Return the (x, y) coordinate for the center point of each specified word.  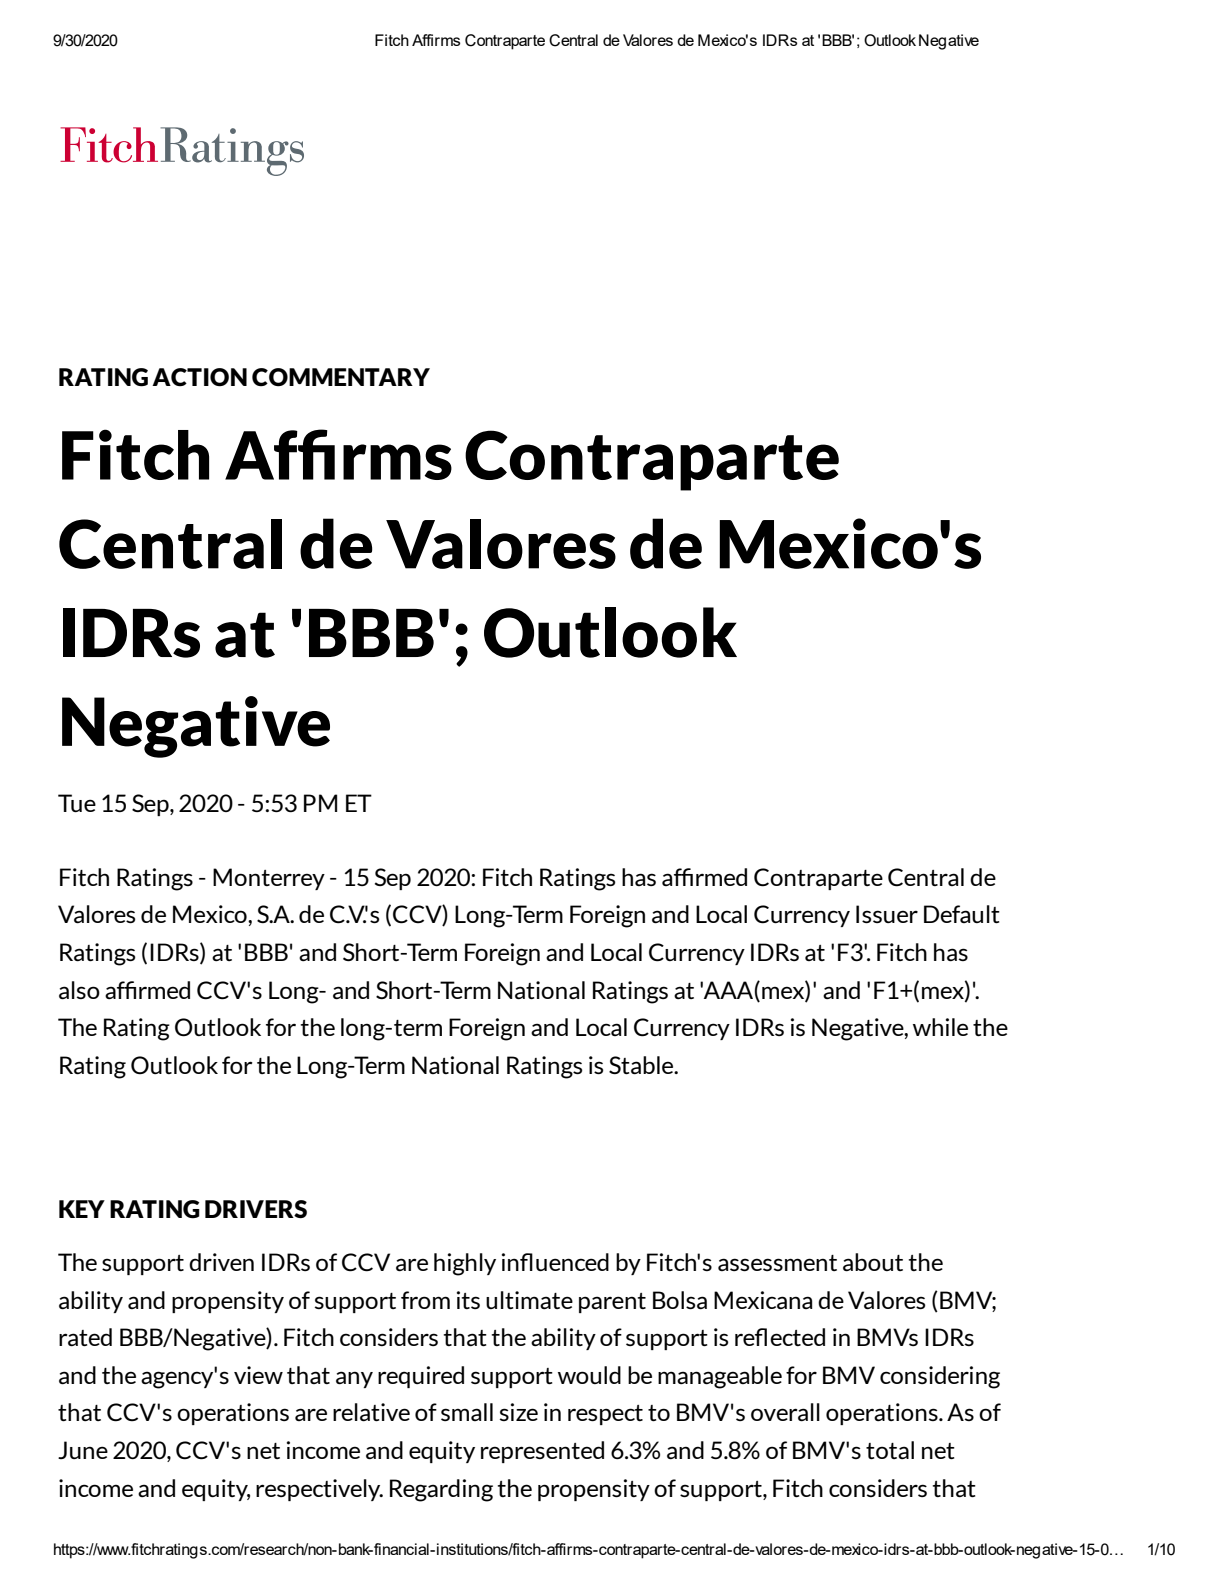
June (83, 1450)
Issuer (887, 914)
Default (962, 914)
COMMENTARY (341, 377)
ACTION (199, 377)
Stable (642, 1065)
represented (542, 1452)
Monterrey (269, 879)
